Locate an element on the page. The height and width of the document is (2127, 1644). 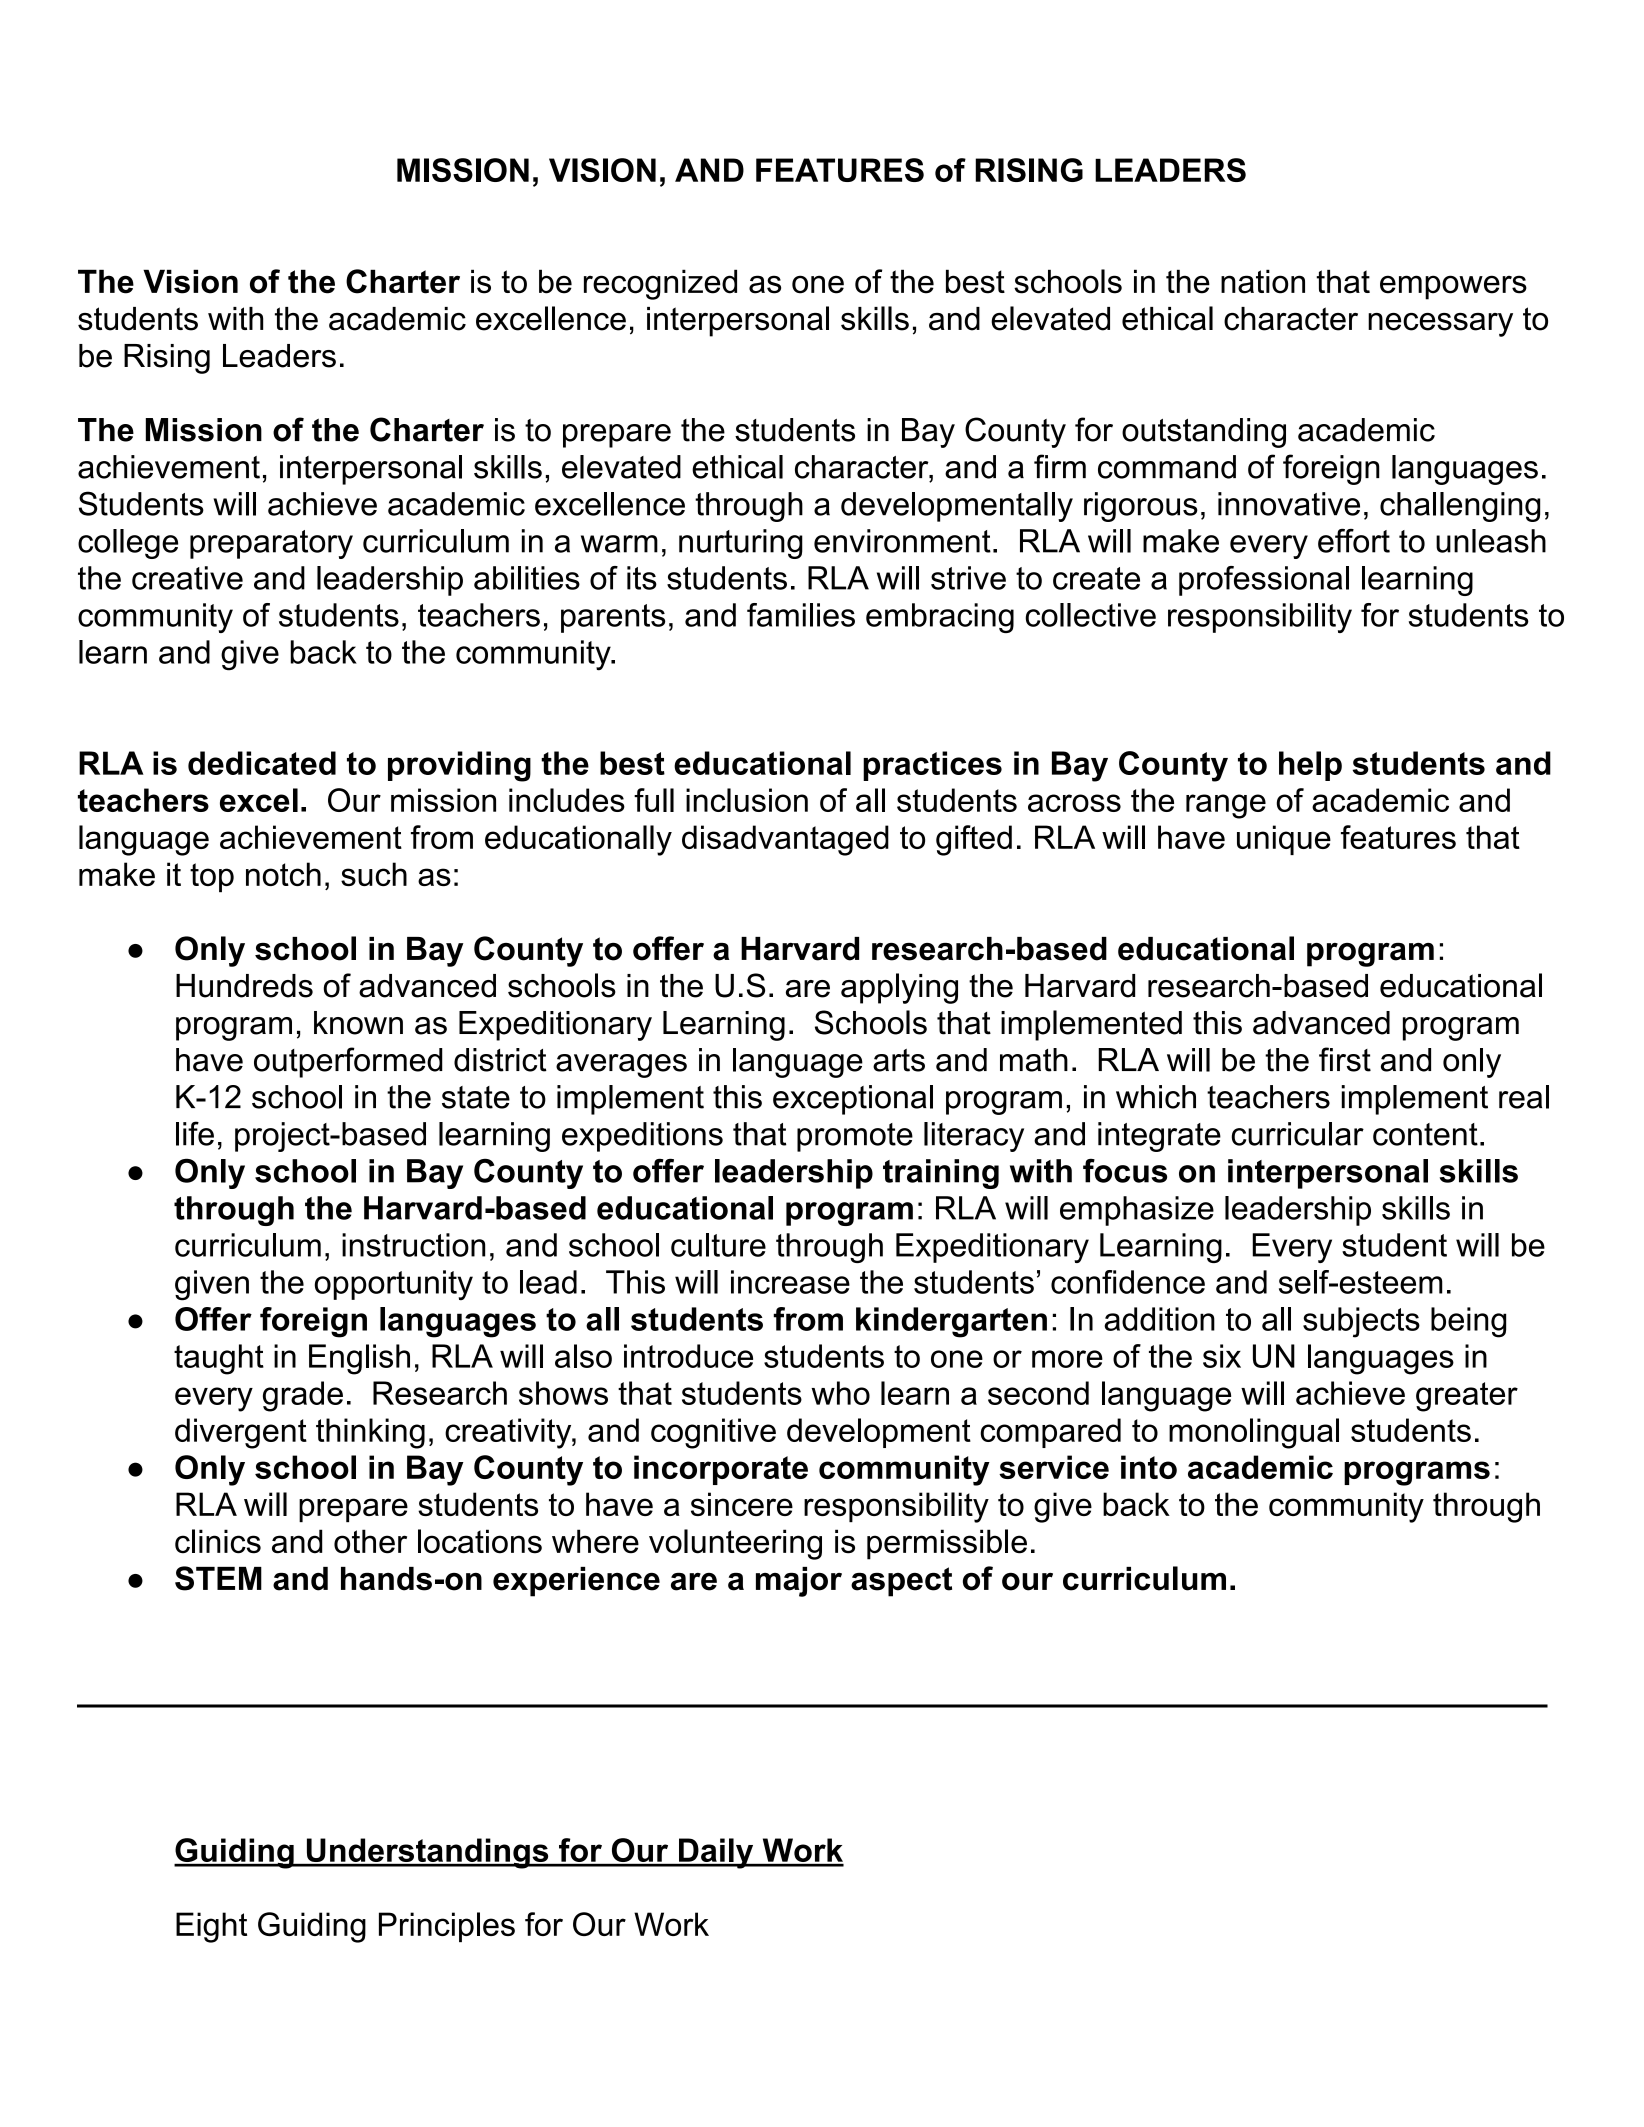
preparatory is located at coordinates (271, 544).
